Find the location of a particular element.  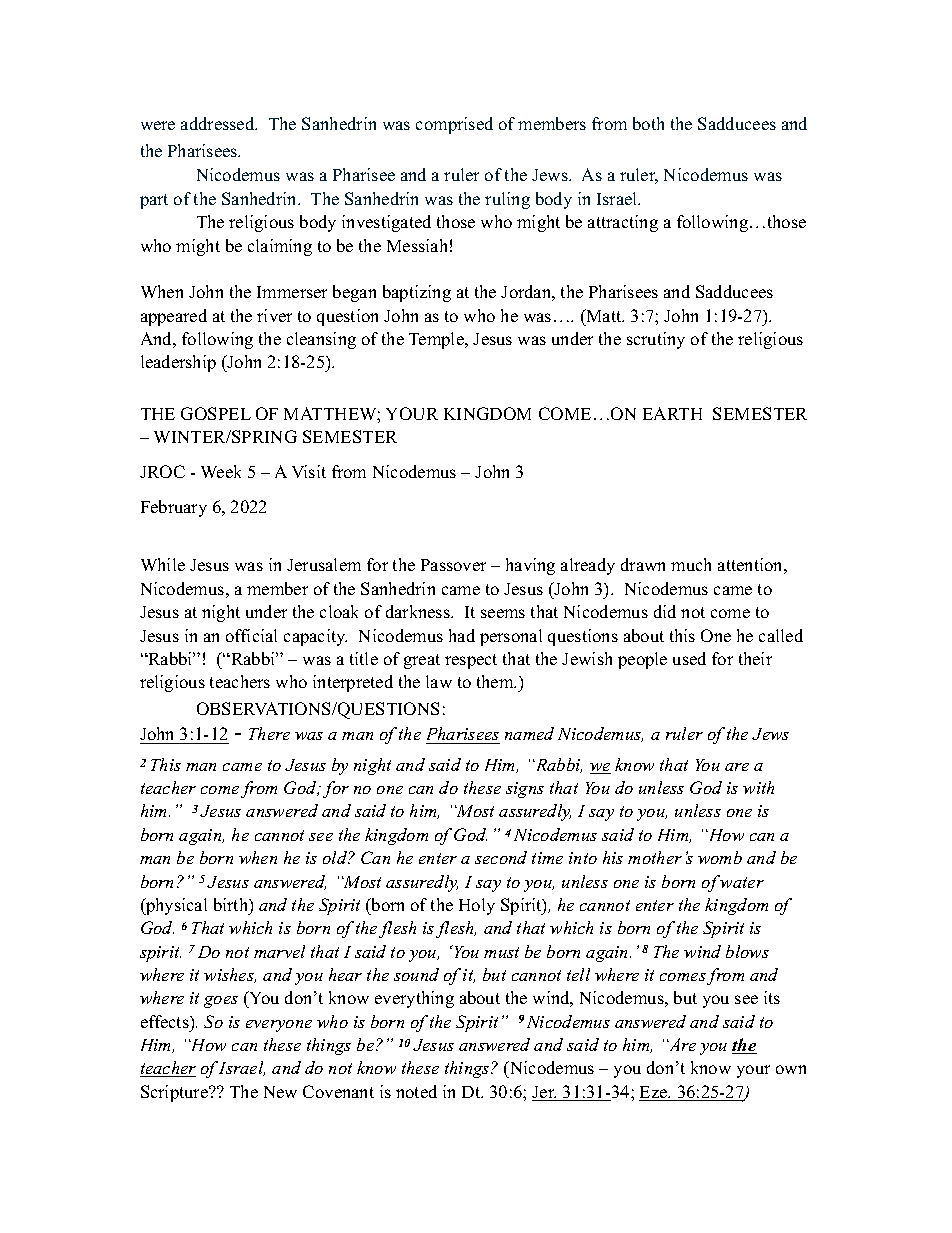

New is located at coordinates (280, 1092).
